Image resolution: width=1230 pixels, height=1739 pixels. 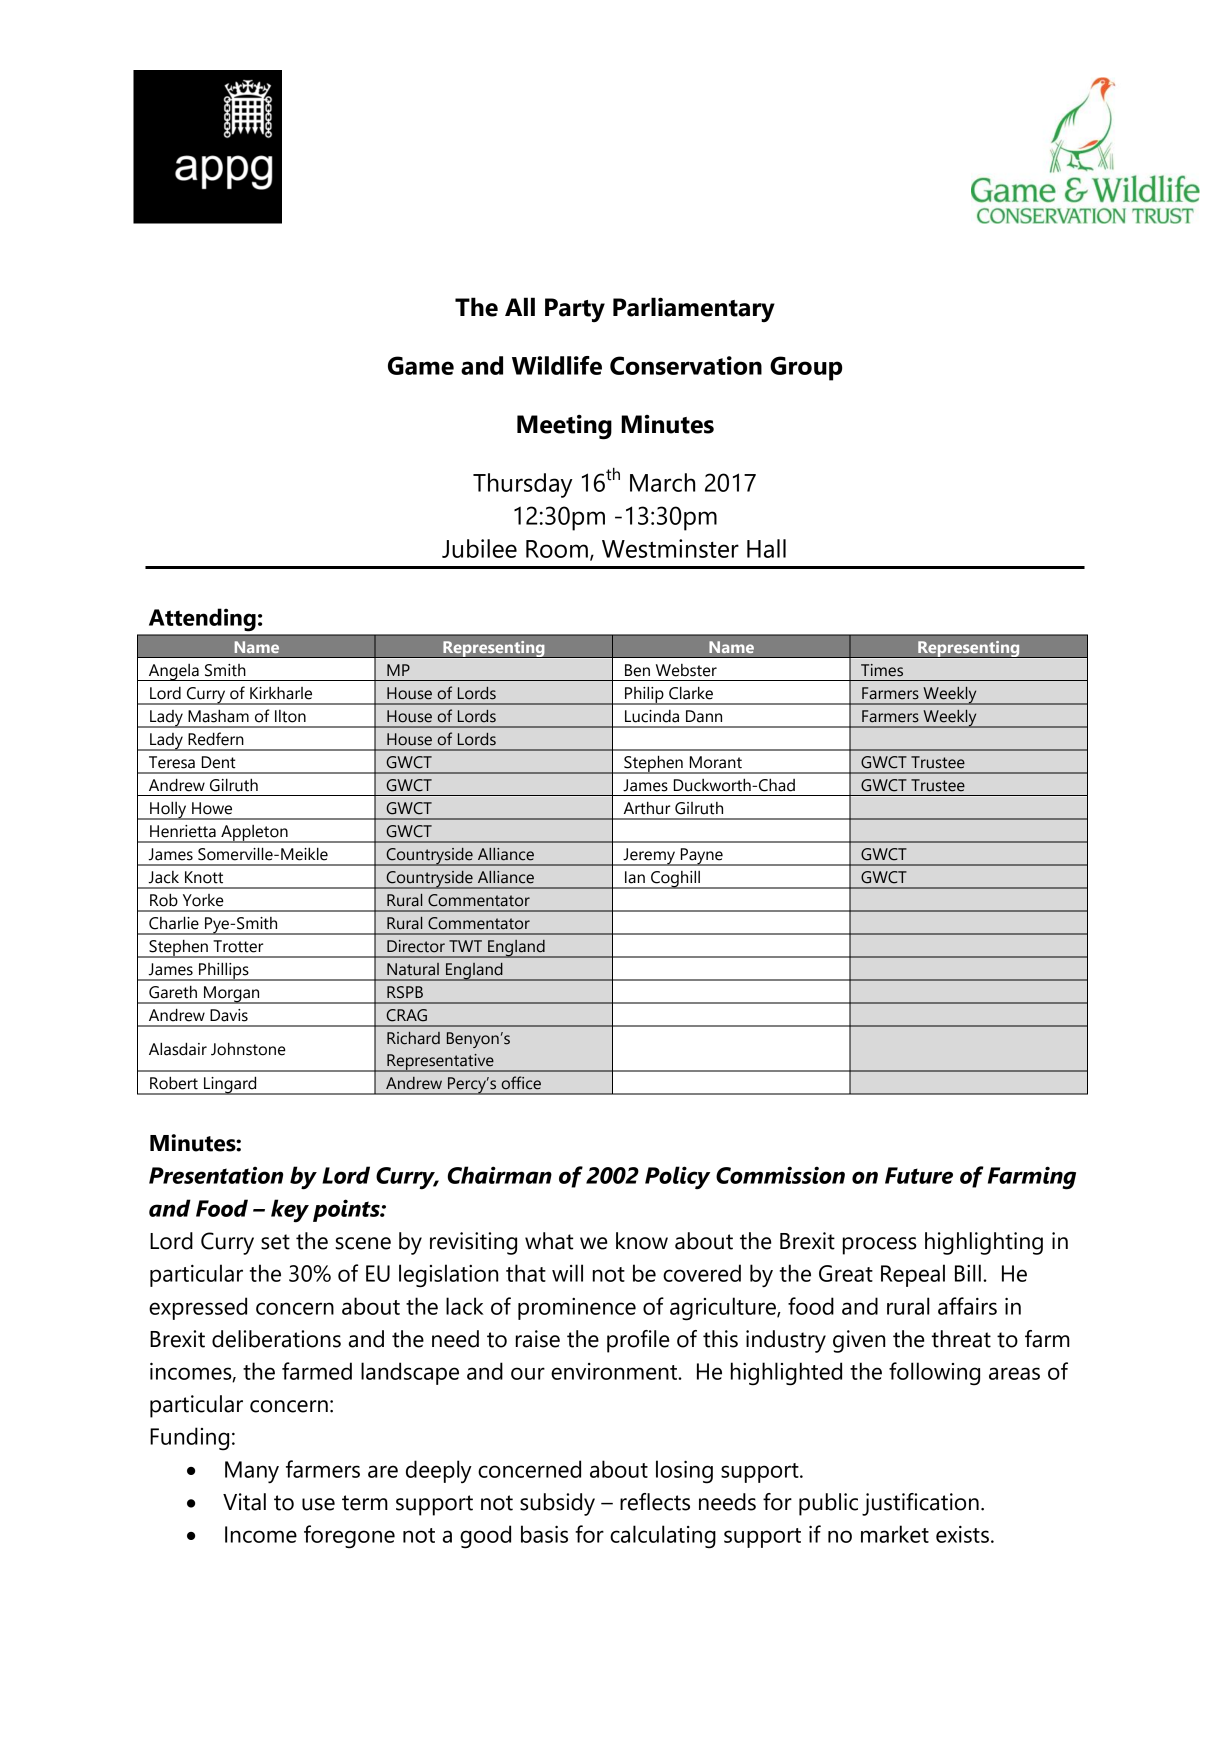 What do you see at coordinates (701, 857) in the image?
I see `Payne` at bounding box center [701, 857].
